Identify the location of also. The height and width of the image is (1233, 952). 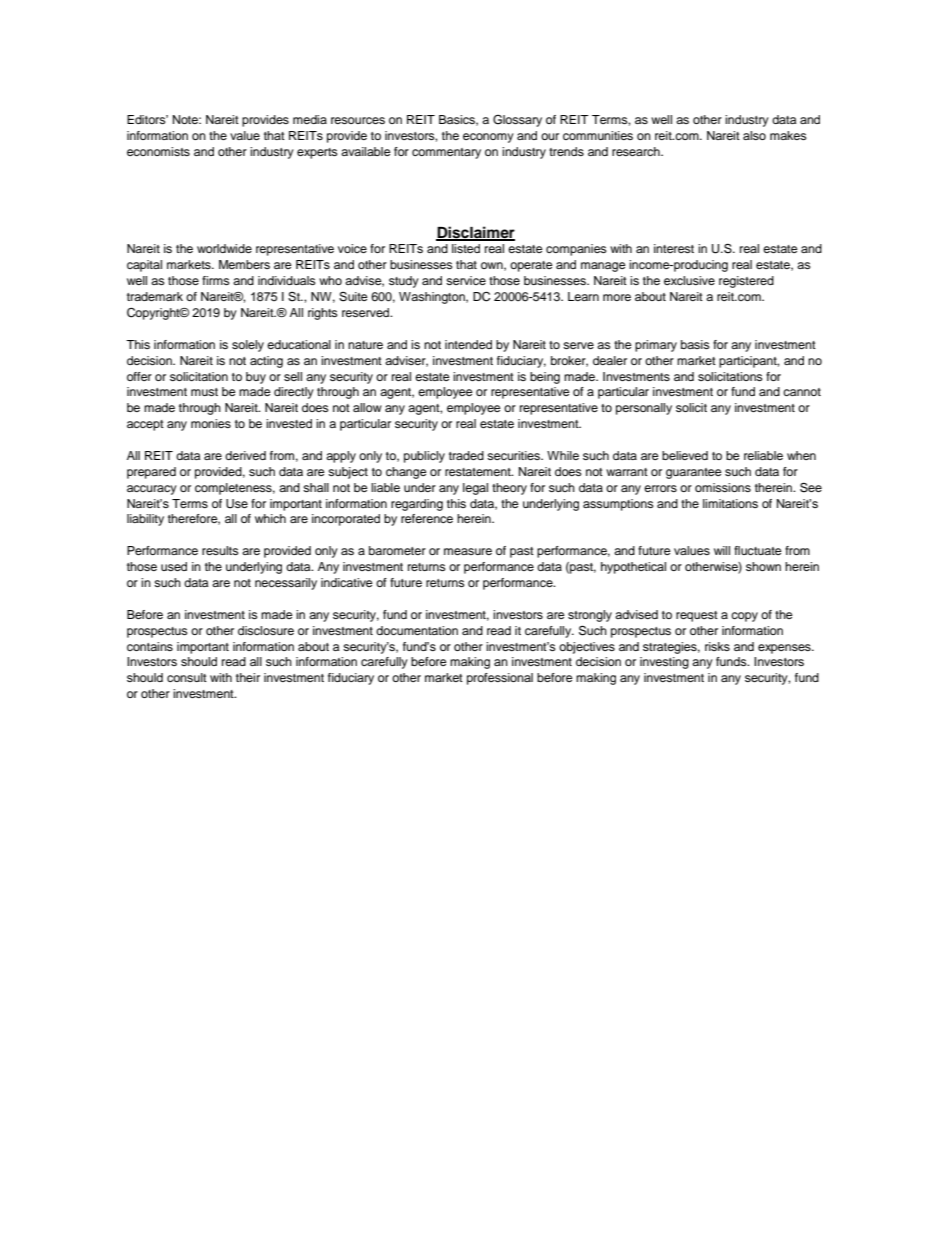
(754, 135).
